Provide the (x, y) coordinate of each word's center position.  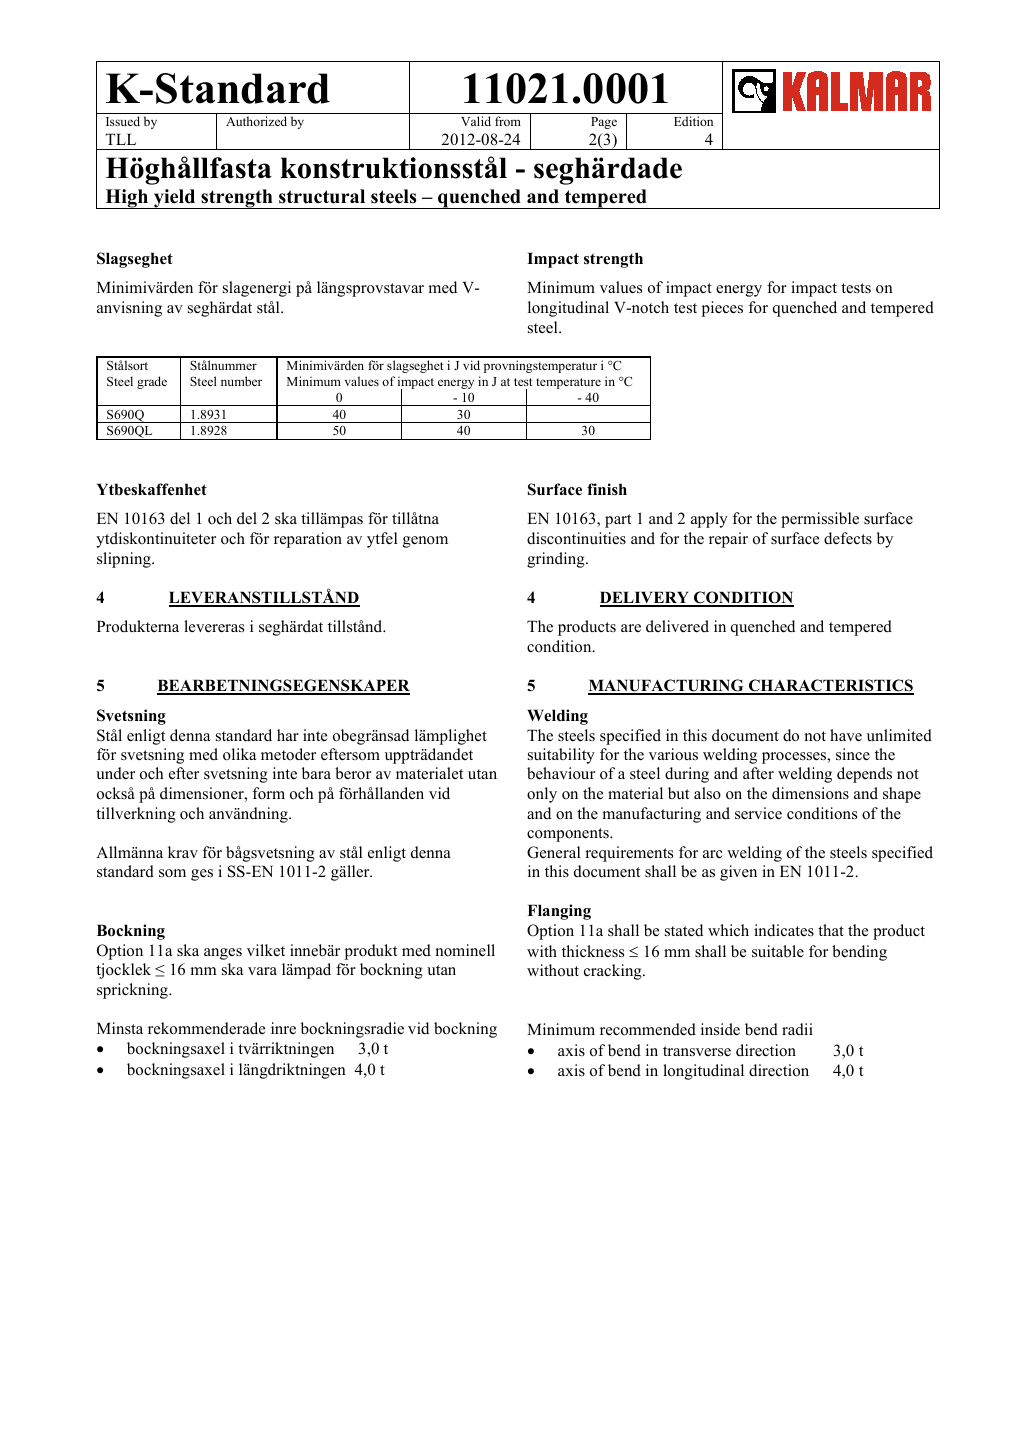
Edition (693, 121)
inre (283, 1028)
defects (848, 538)
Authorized (256, 121)
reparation (308, 540)
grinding (557, 560)
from (508, 121)
